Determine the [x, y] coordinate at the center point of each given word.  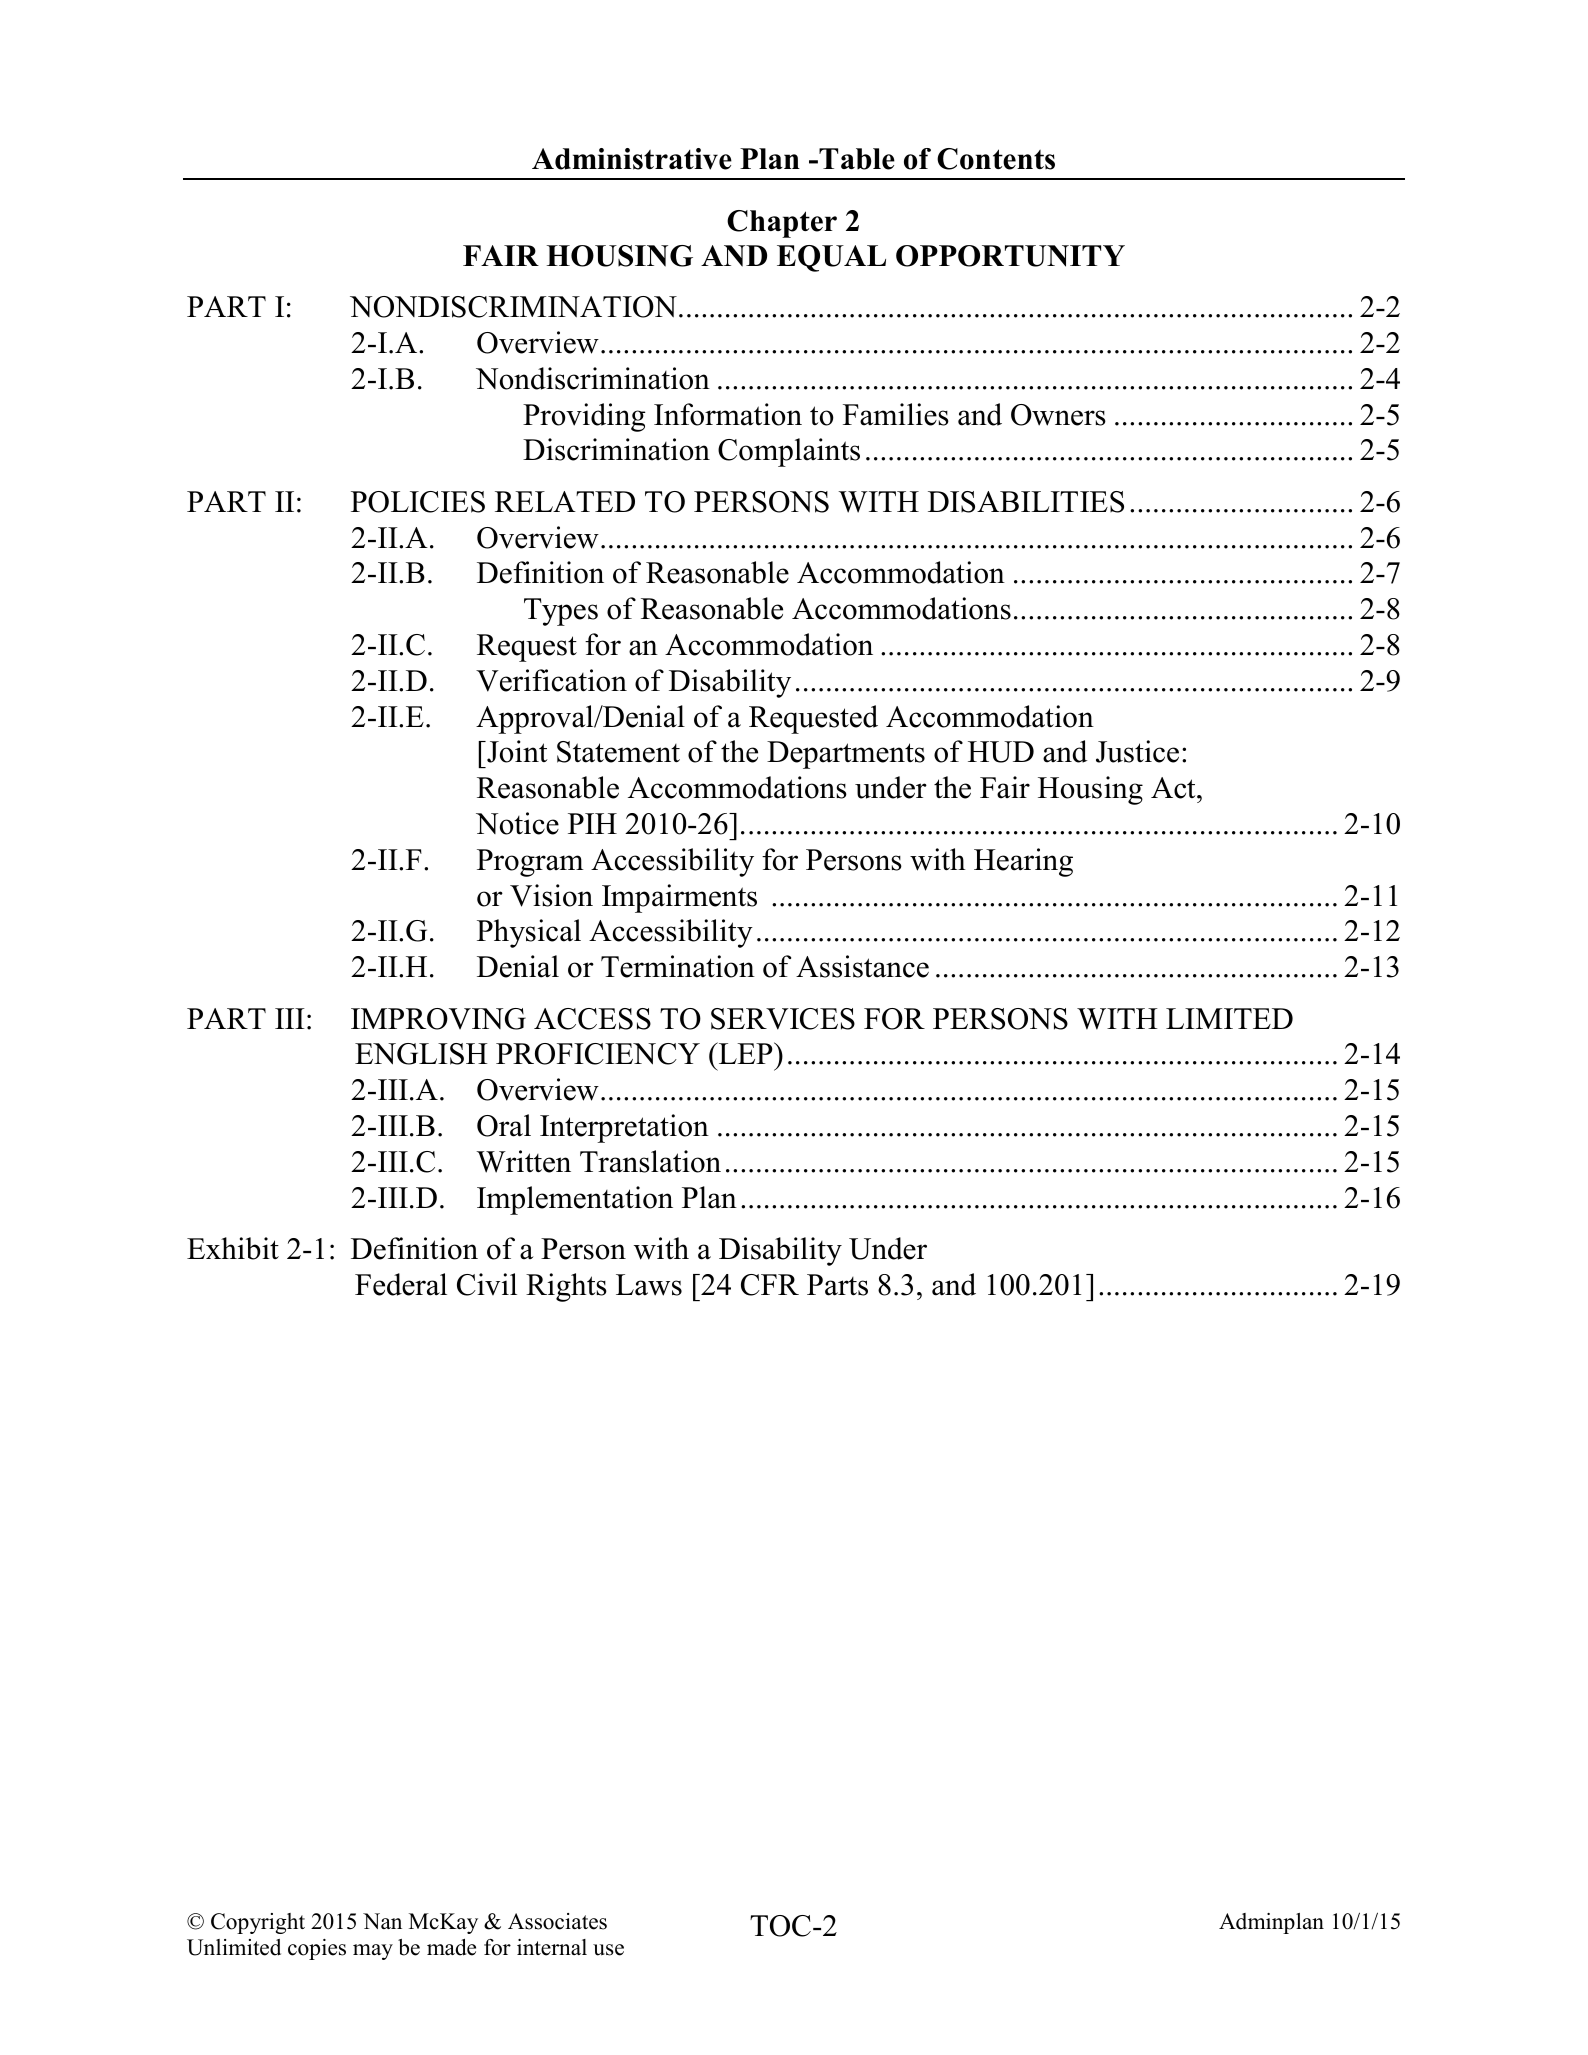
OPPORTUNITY [1010, 256]
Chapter [782, 224]
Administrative [632, 159]
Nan [382, 1921]
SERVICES [783, 1019]
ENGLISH [421, 1054]
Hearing [1023, 862]
